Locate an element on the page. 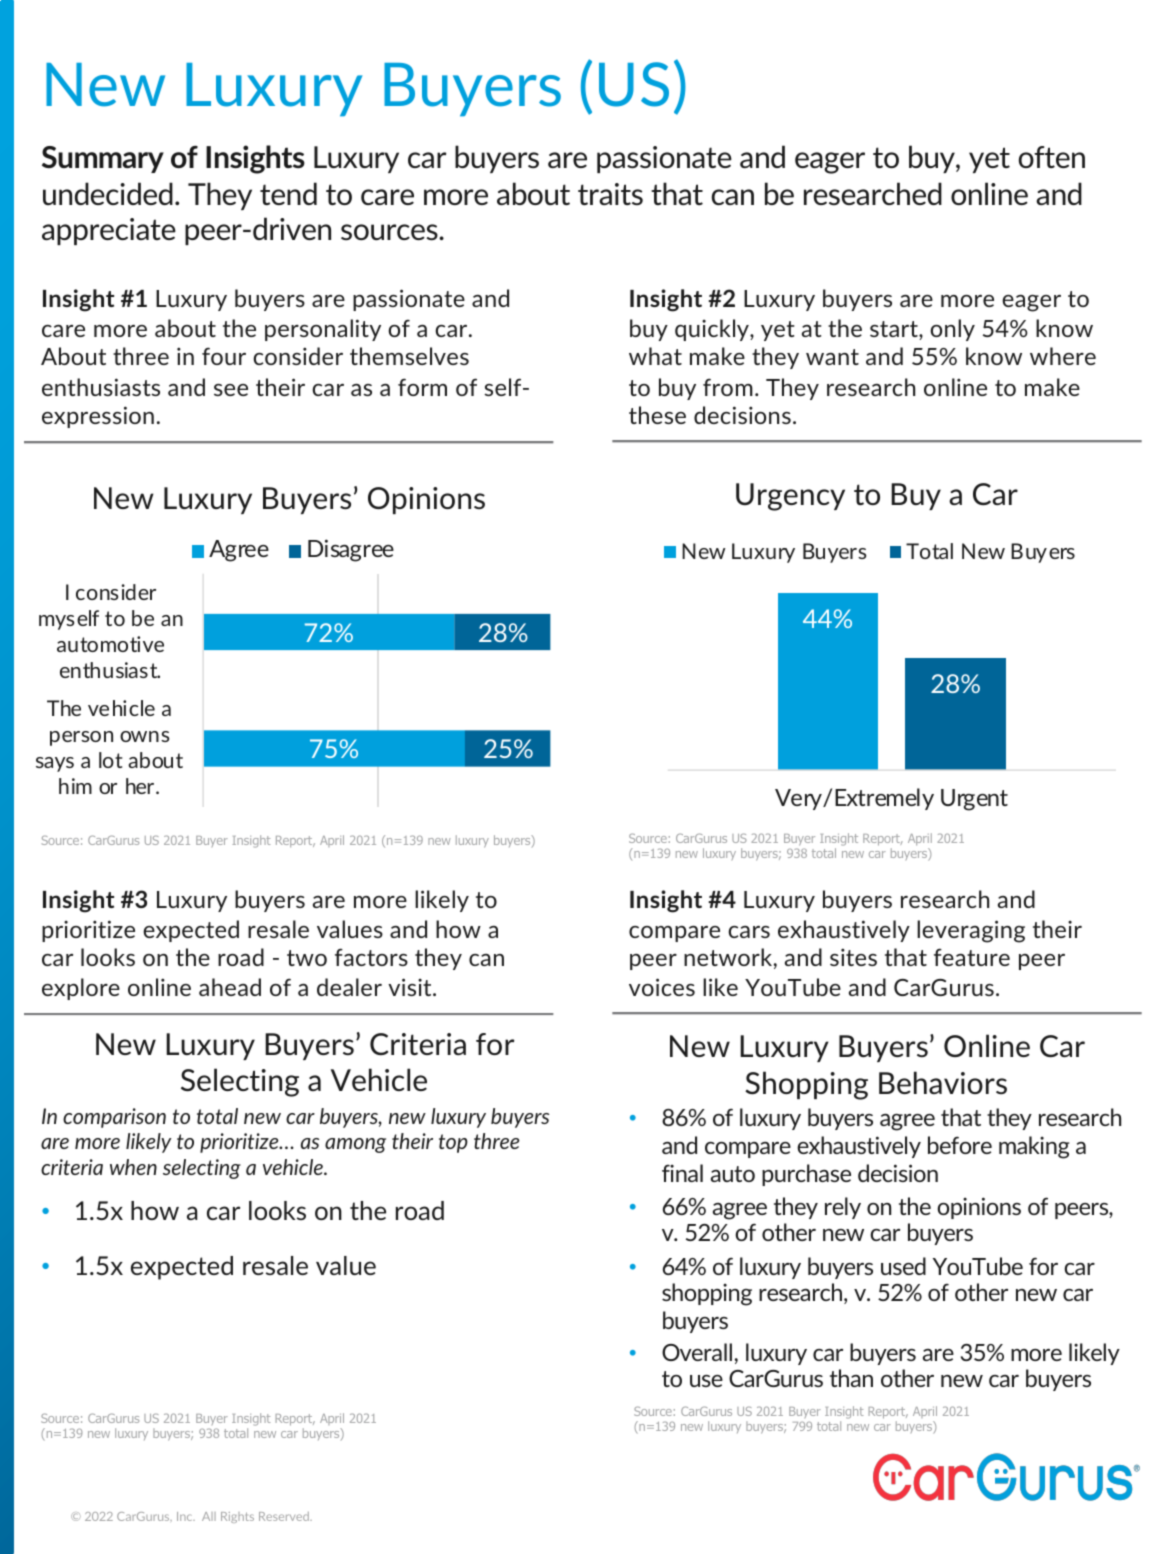 This page has width=1166, height=1554. Overall is located at coordinates (697, 1352).
